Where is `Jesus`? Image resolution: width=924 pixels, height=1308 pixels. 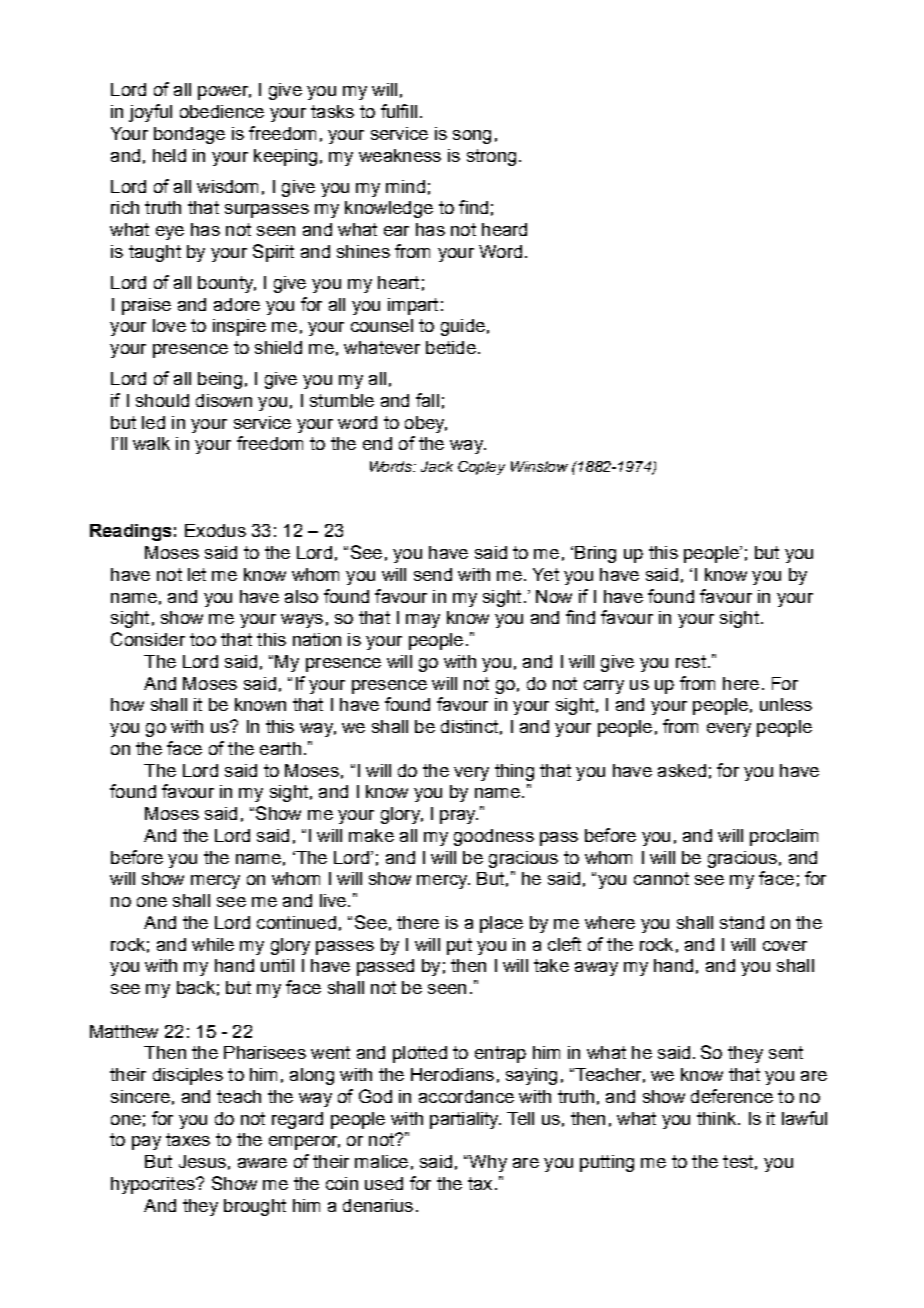 Jesus is located at coordinates (202, 1161).
